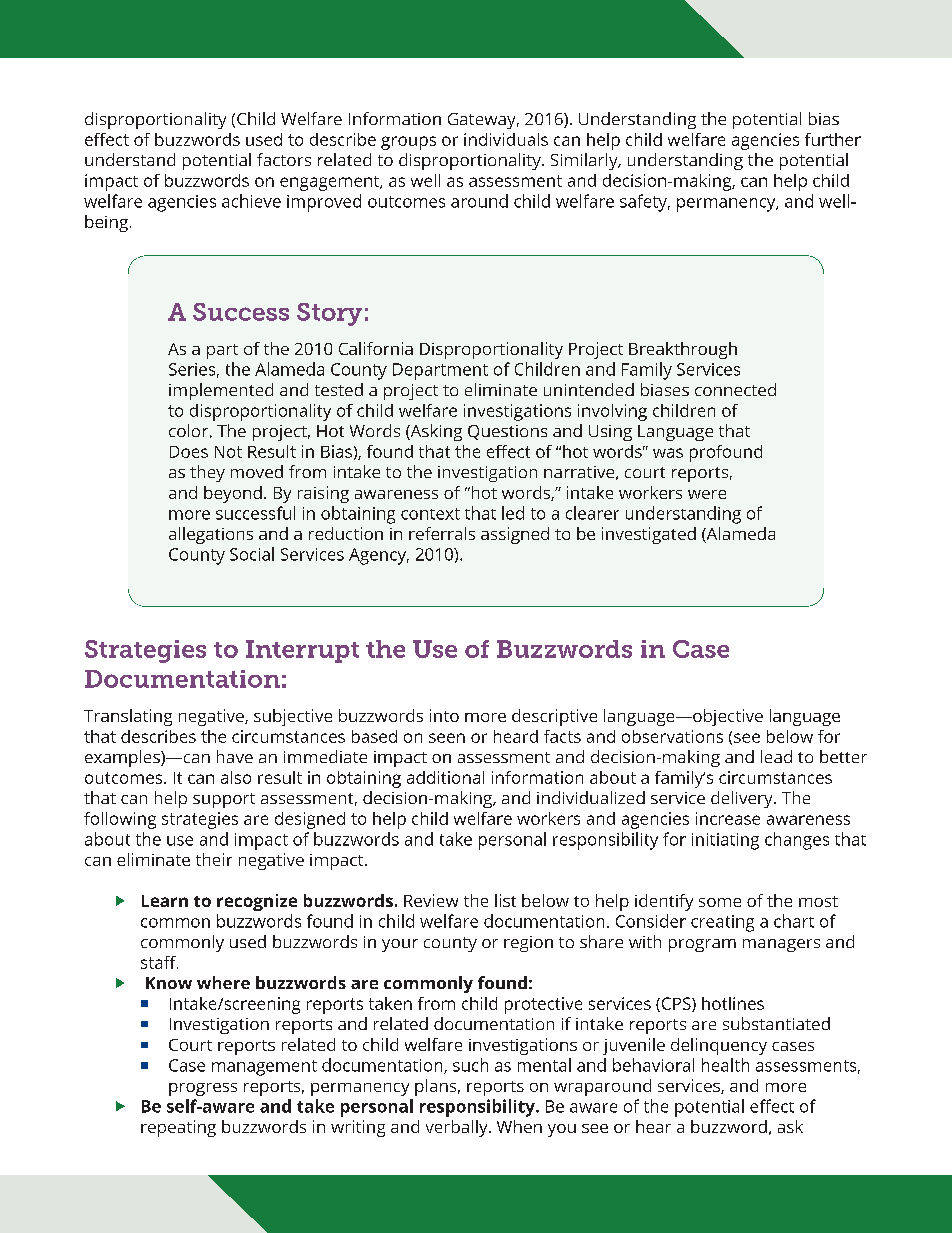 The width and height of the image is (952, 1233). What do you see at coordinates (707, 494) in the image?
I see `were` at bounding box center [707, 494].
